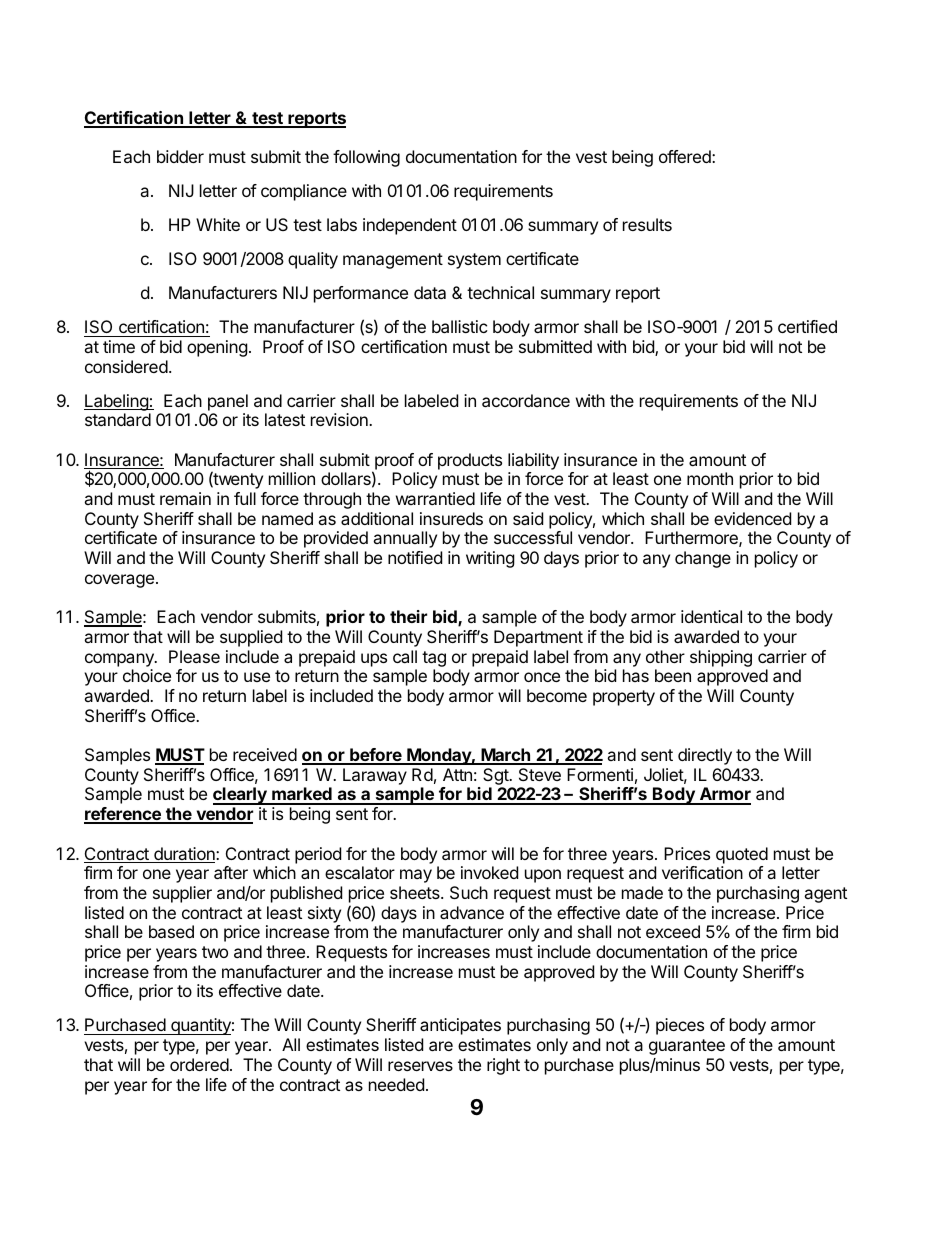  What do you see at coordinates (185, 498) in the document?
I see `remain` at bounding box center [185, 498].
